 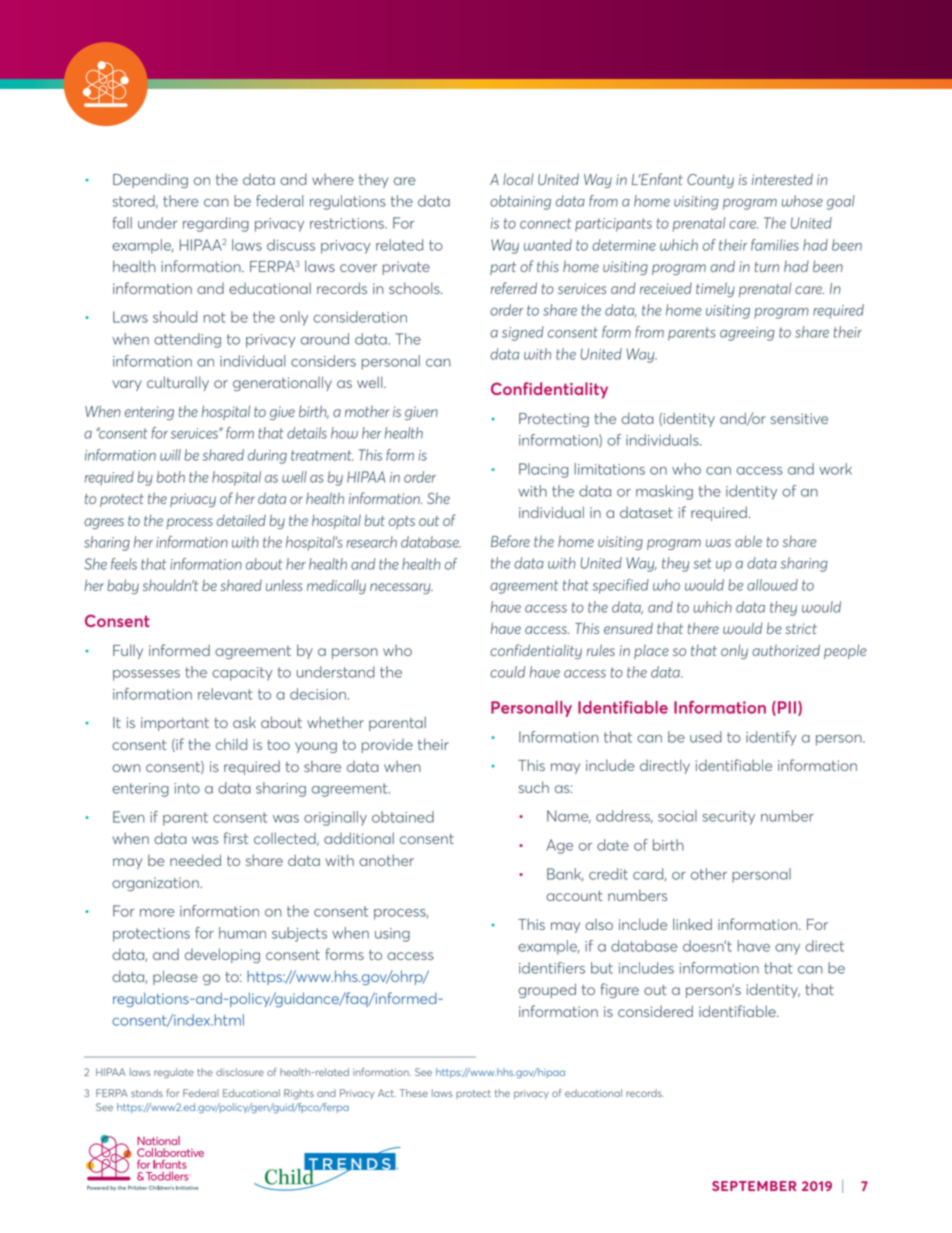 What do you see at coordinates (147, 1093) in the page?
I see `stands` at bounding box center [147, 1093].
